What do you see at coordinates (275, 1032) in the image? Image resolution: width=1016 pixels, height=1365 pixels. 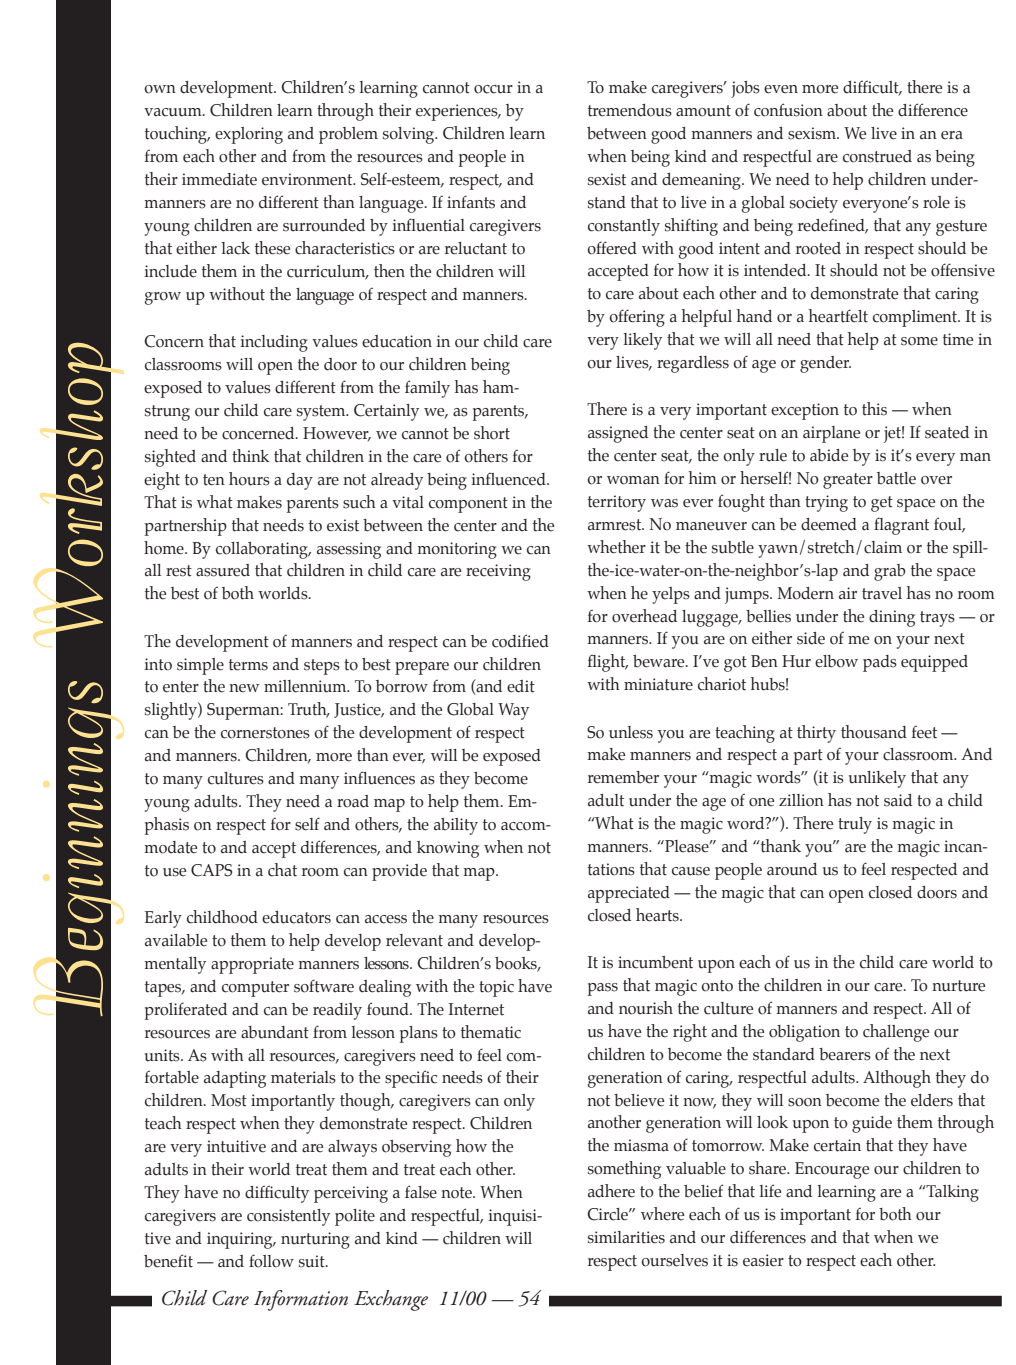 I see `abundant` at bounding box center [275, 1032].
